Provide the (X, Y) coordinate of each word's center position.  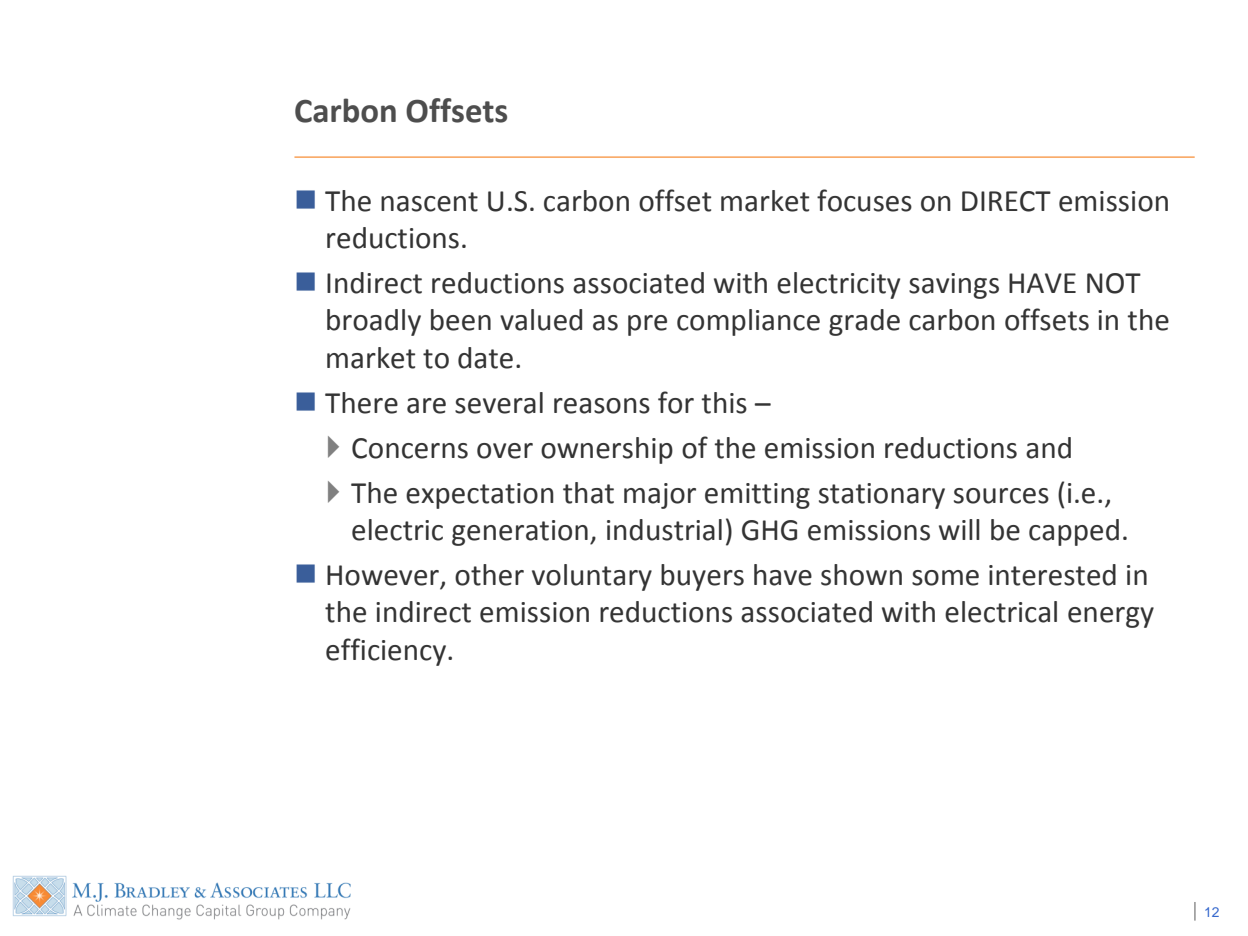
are (426, 406)
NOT (1114, 283)
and (1048, 448)
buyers (702, 577)
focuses (864, 200)
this (724, 403)
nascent (429, 202)
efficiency (386, 652)
